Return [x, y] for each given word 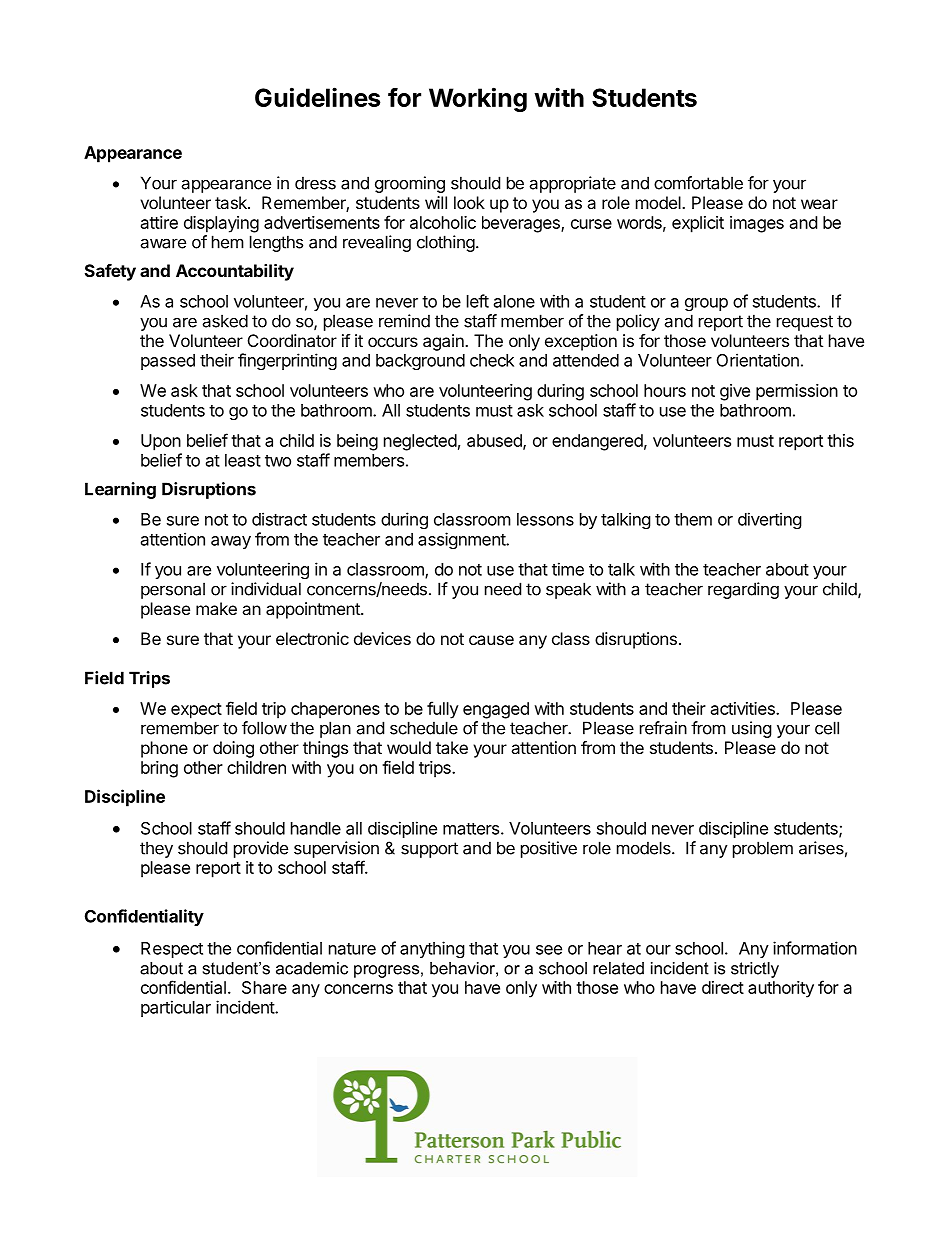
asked [225, 321]
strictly [755, 970]
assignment [462, 540]
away [231, 542]
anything [432, 949]
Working [478, 99]
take [452, 747]
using [752, 729]
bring [159, 769]
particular [176, 1008]
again [444, 342]
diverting [770, 520]
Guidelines [318, 97]
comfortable [698, 183]
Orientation [758, 360]
